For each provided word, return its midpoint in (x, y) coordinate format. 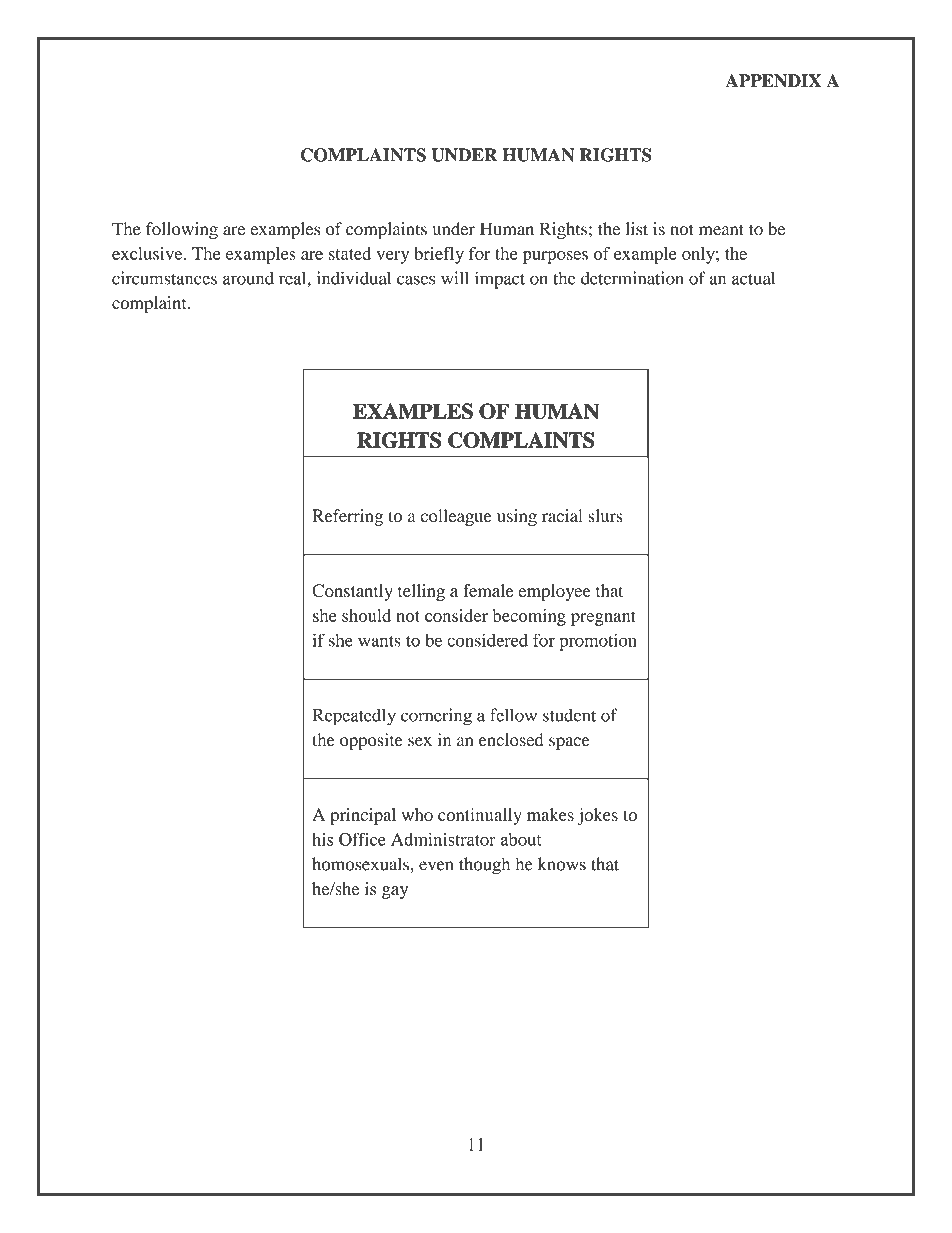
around (248, 278)
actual (753, 278)
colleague (456, 517)
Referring (347, 517)
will (455, 278)
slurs (605, 516)
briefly (439, 255)
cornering (436, 717)
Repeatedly (354, 717)
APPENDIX (773, 81)
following (182, 230)
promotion (598, 642)
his (323, 839)
